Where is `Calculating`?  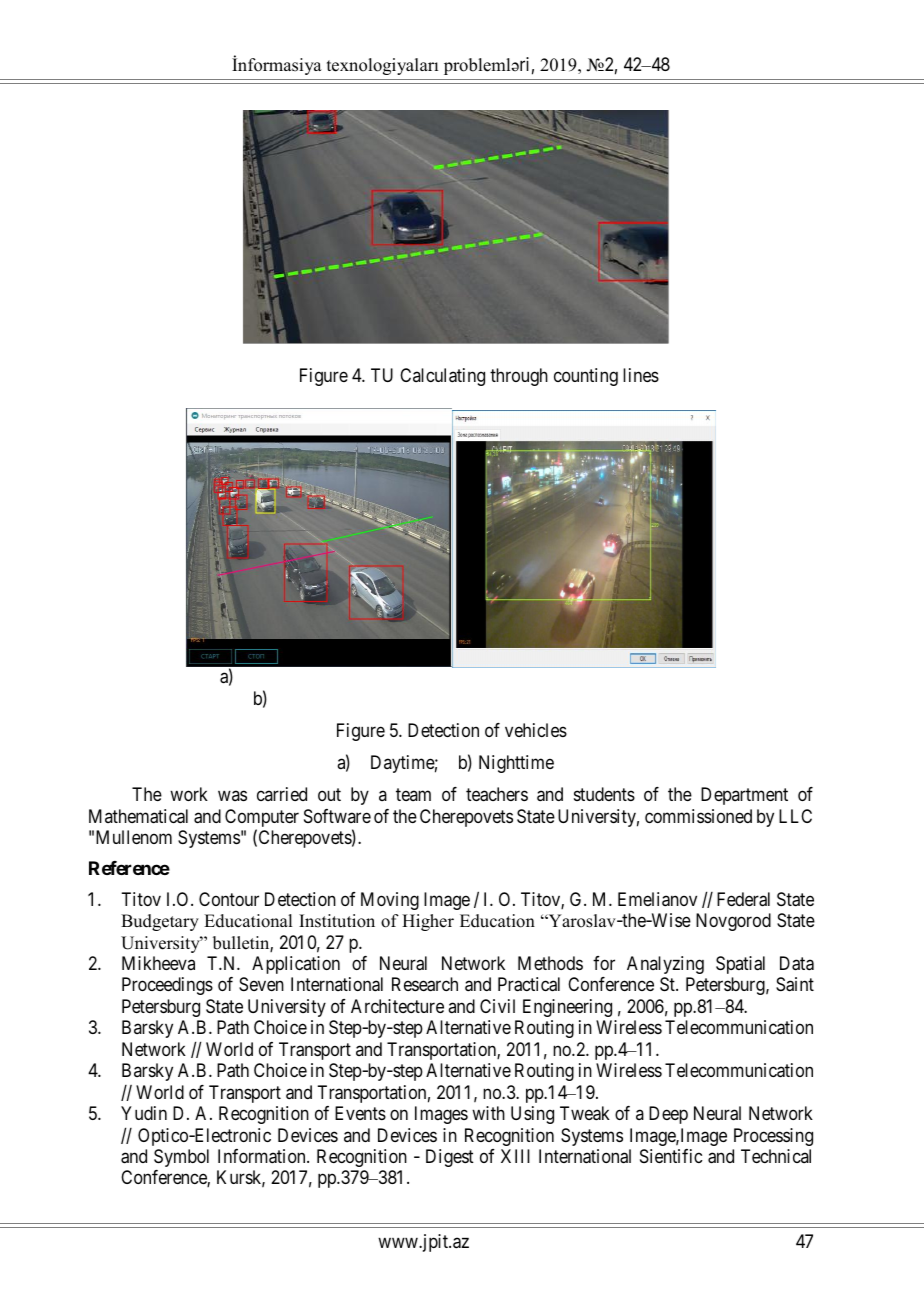 Calculating is located at coordinates (442, 377).
